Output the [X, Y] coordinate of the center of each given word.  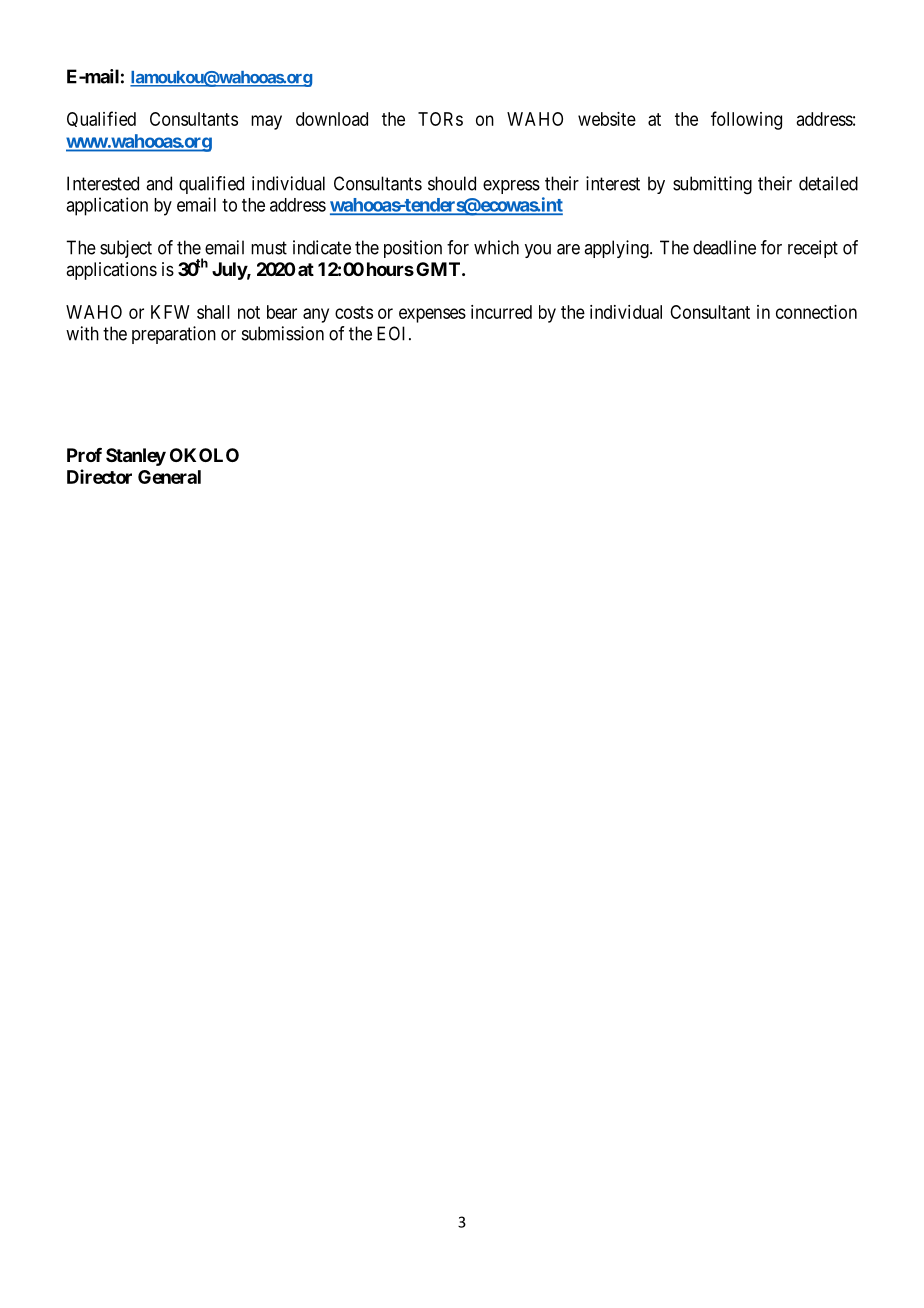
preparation [174, 335]
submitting [712, 185]
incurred [501, 312]
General [169, 477]
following [746, 120]
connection [816, 312]
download [332, 119]
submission [283, 333]
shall [213, 312]
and [159, 183]
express [511, 187]
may [266, 122]
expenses [432, 315]
